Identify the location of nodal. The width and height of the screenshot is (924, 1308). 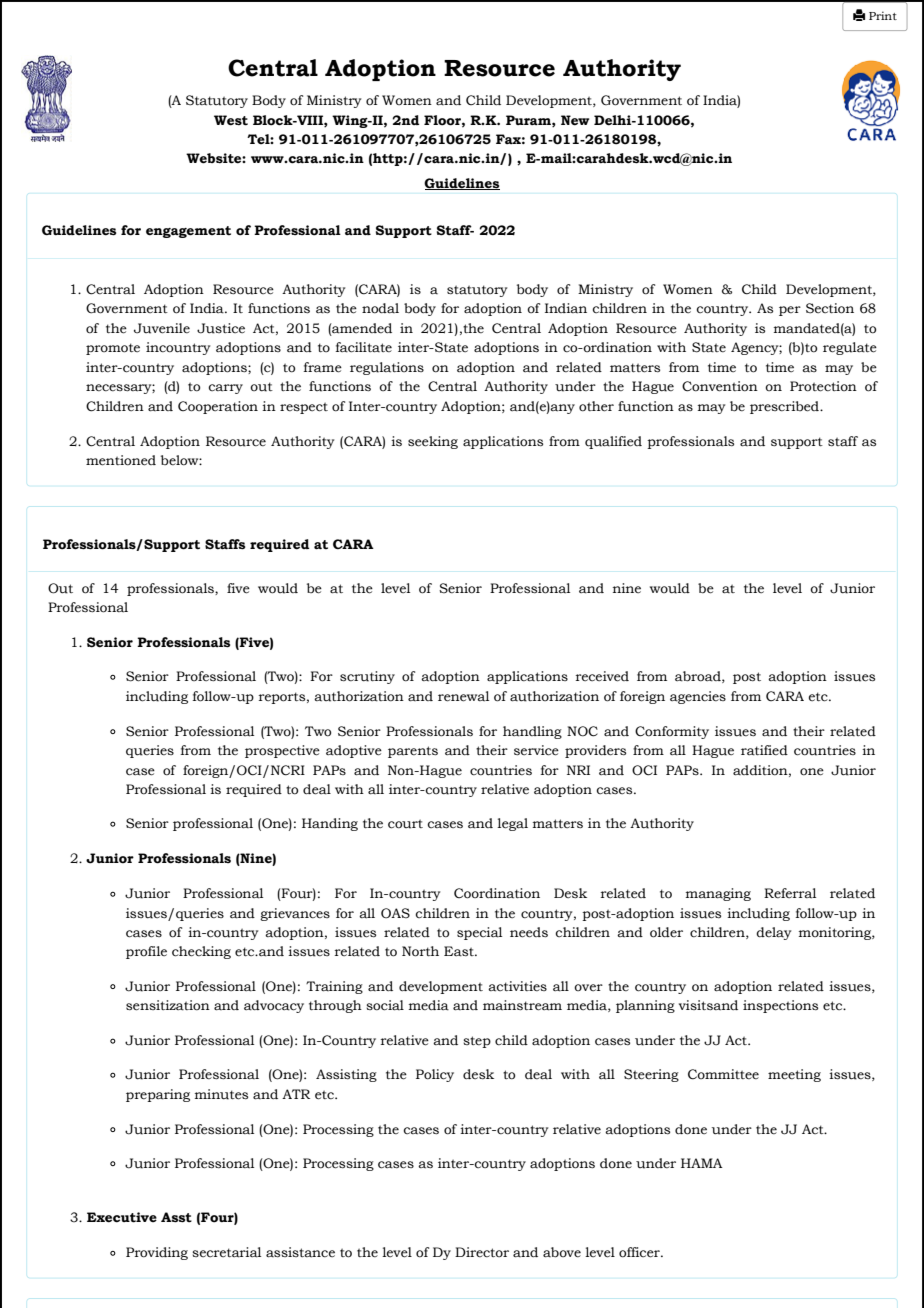
(380, 308).
